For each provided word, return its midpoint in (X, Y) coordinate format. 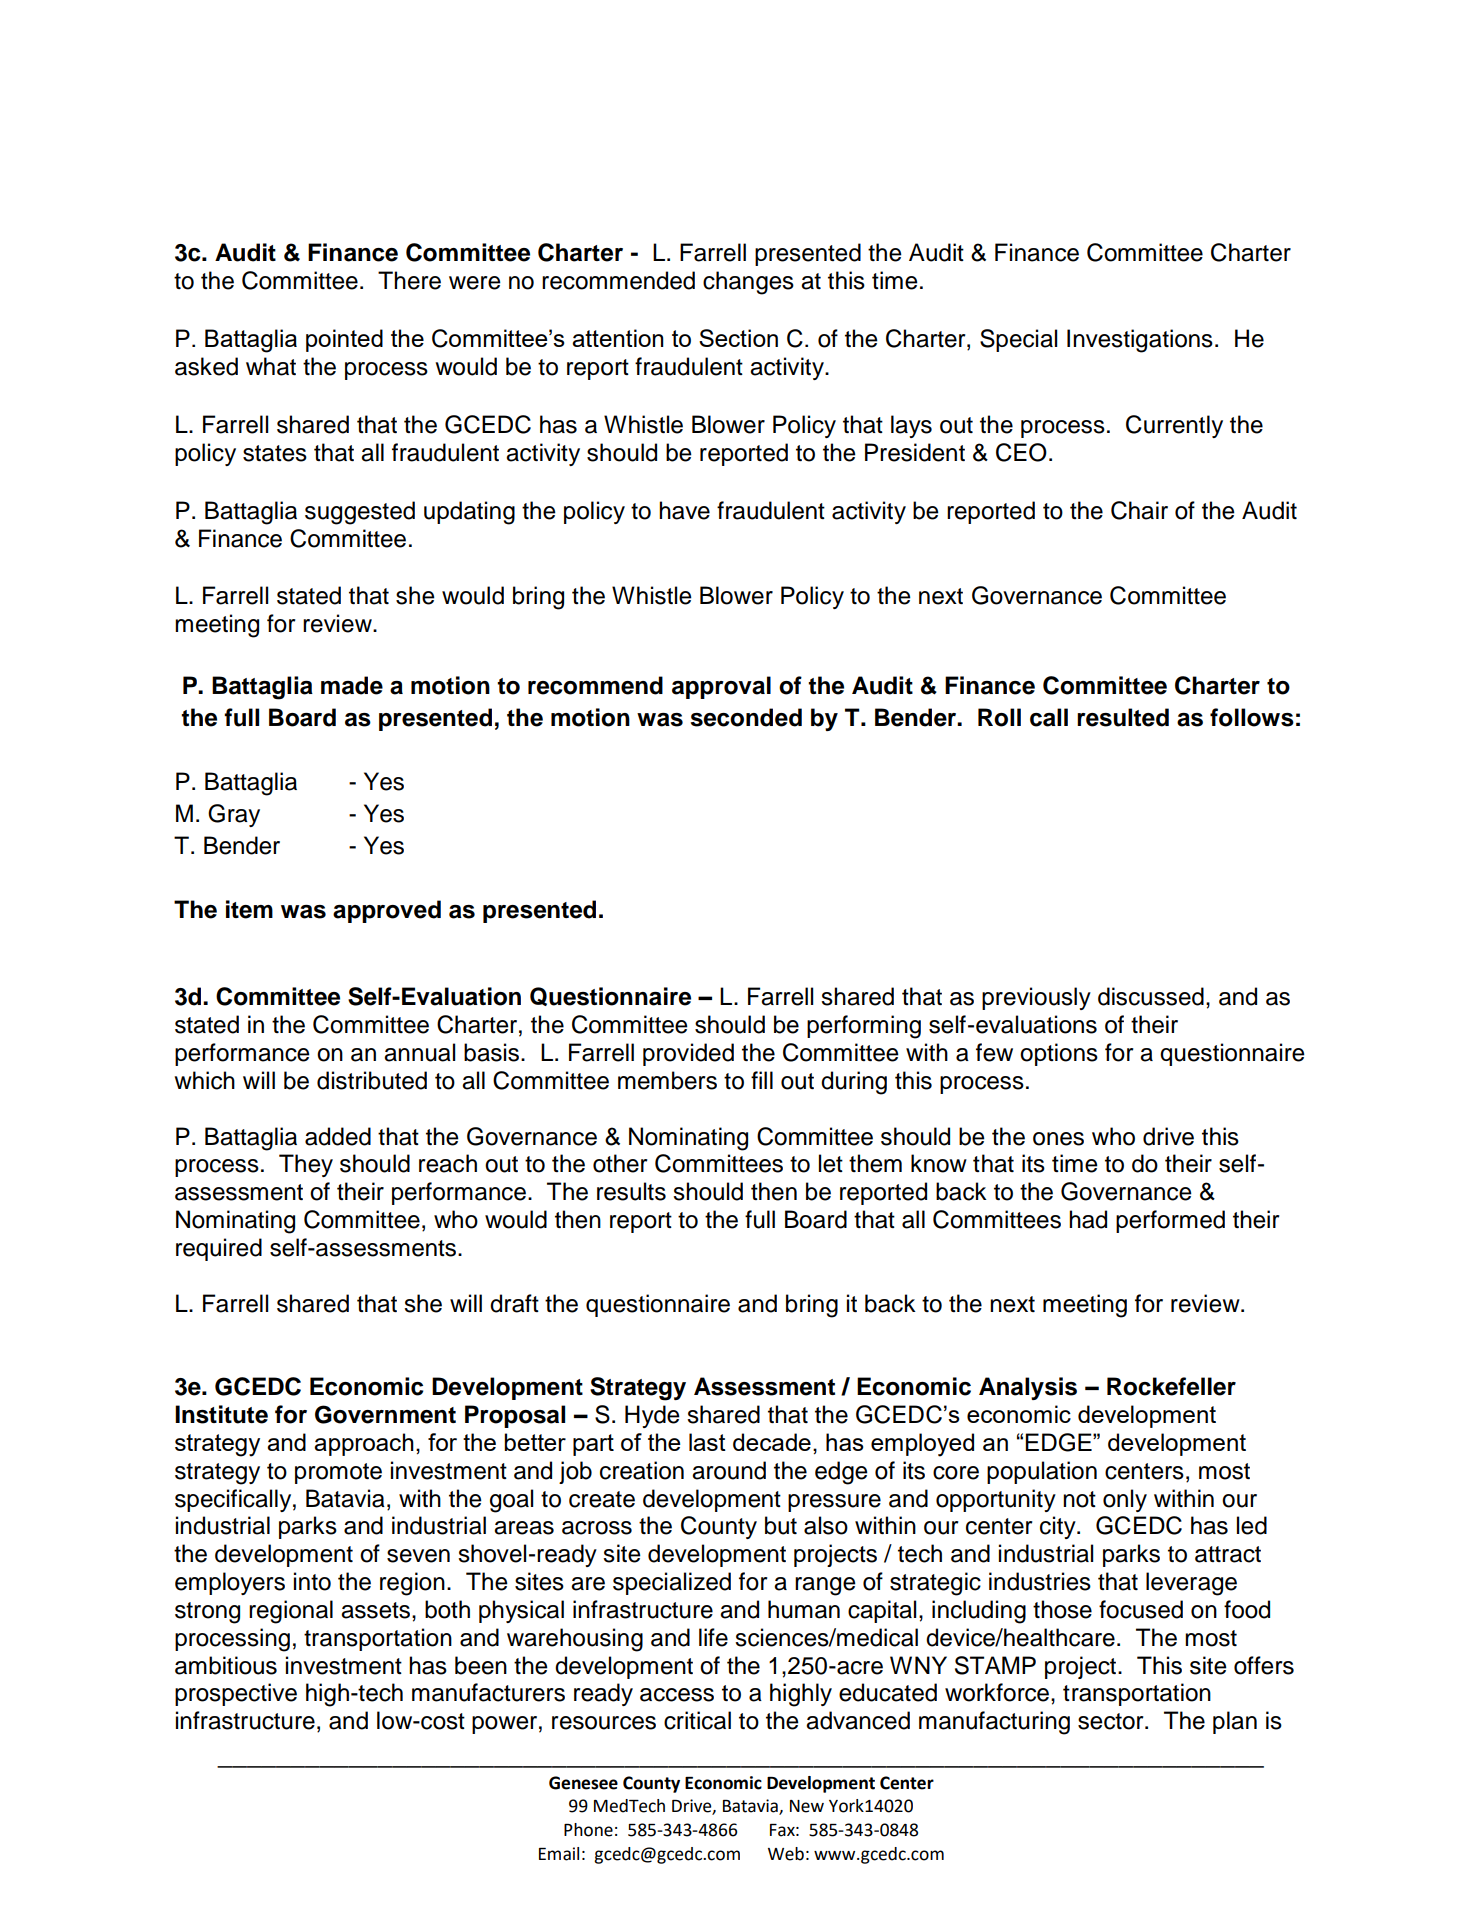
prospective (236, 1694)
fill (762, 1080)
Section (738, 338)
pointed (344, 340)
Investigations (1140, 341)
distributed (372, 1080)
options (1059, 1054)
